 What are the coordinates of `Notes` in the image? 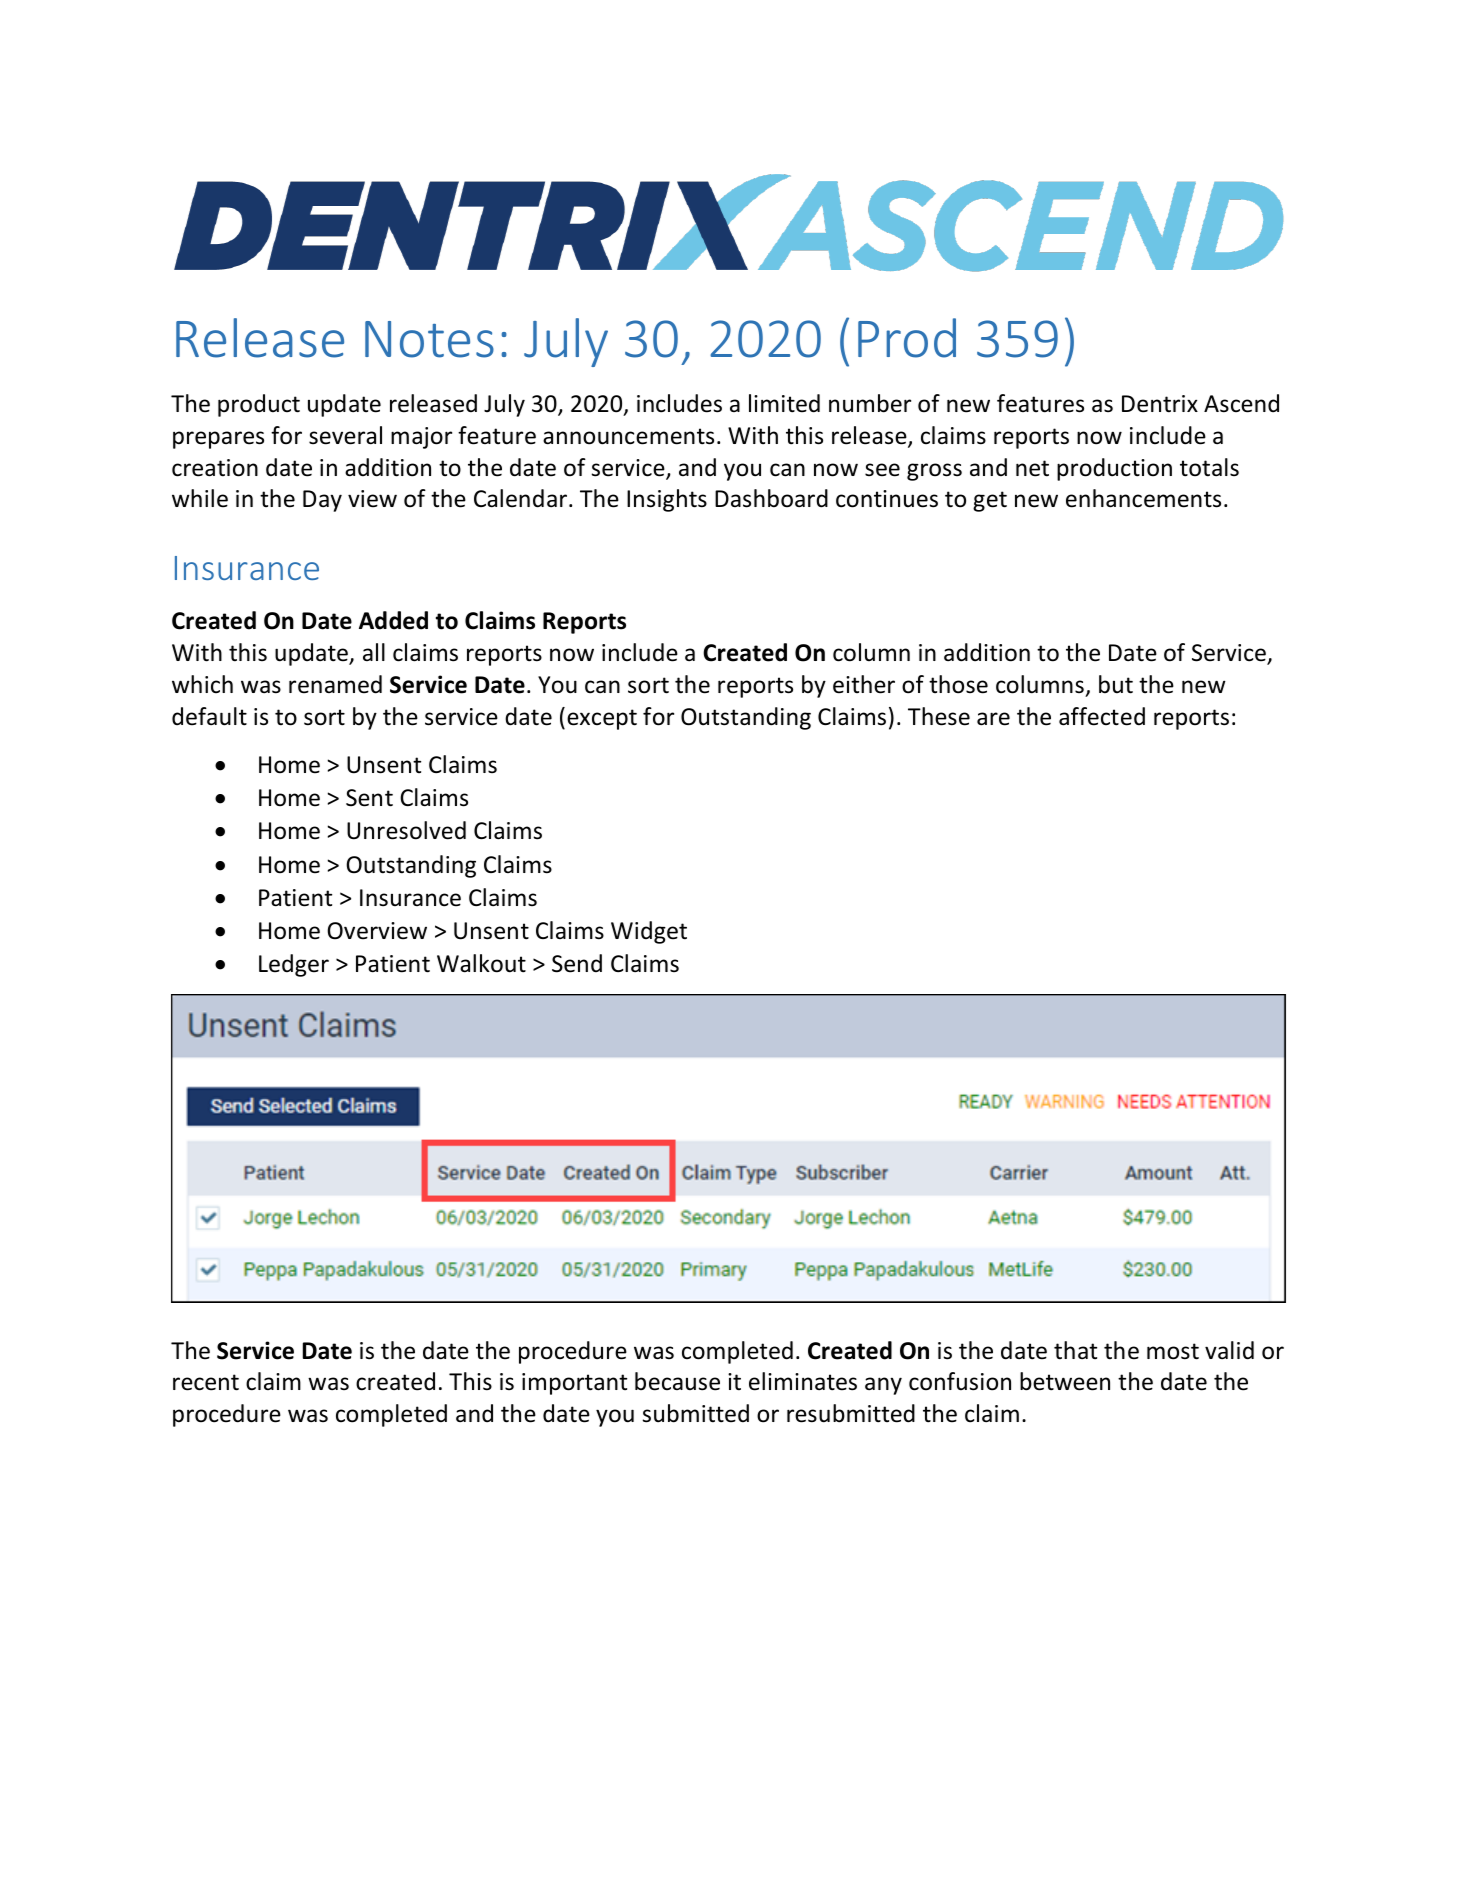 It's located at (429, 339).
